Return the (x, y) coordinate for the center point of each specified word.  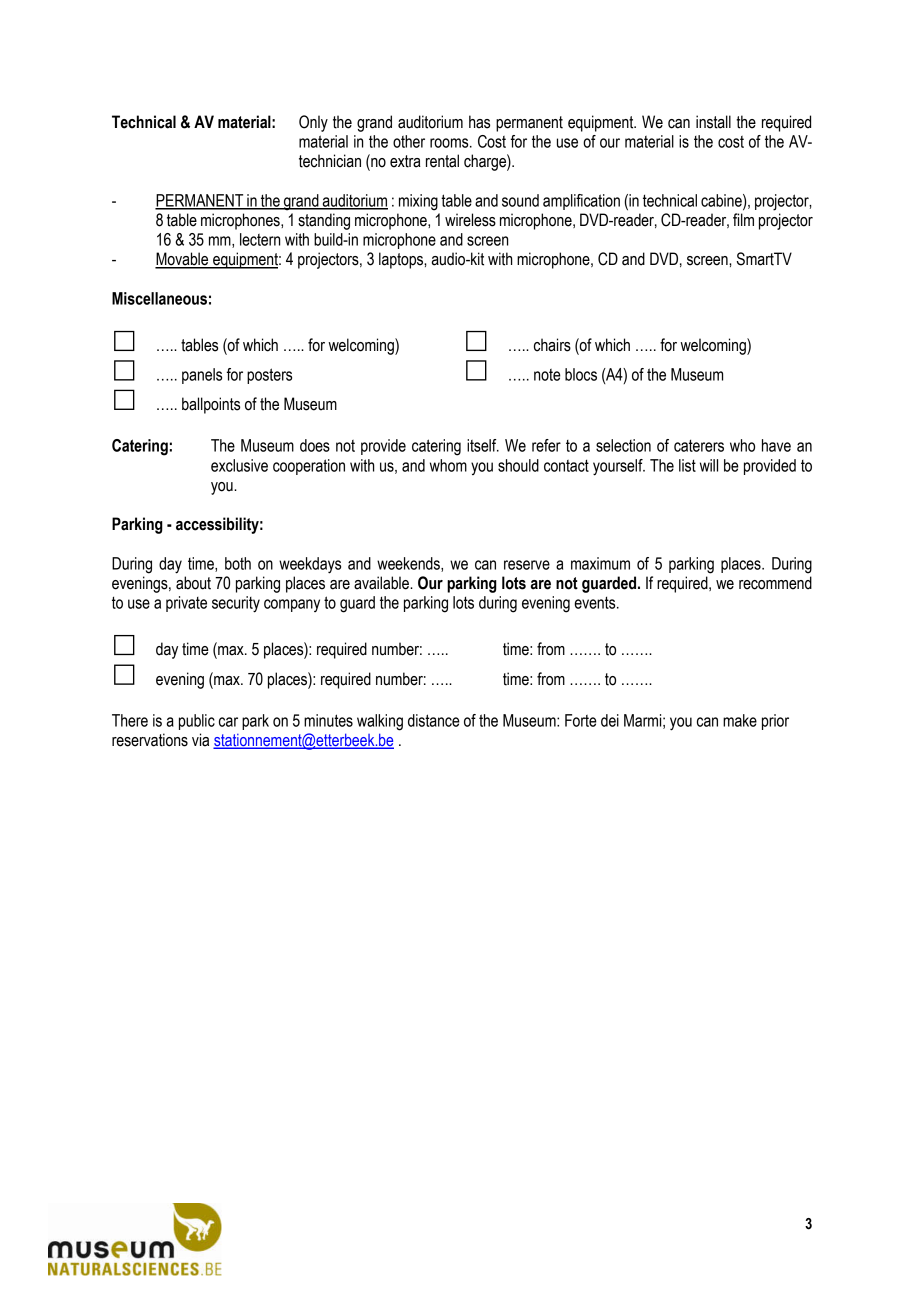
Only (313, 123)
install (713, 122)
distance (434, 720)
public (197, 722)
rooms (450, 143)
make (740, 720)
